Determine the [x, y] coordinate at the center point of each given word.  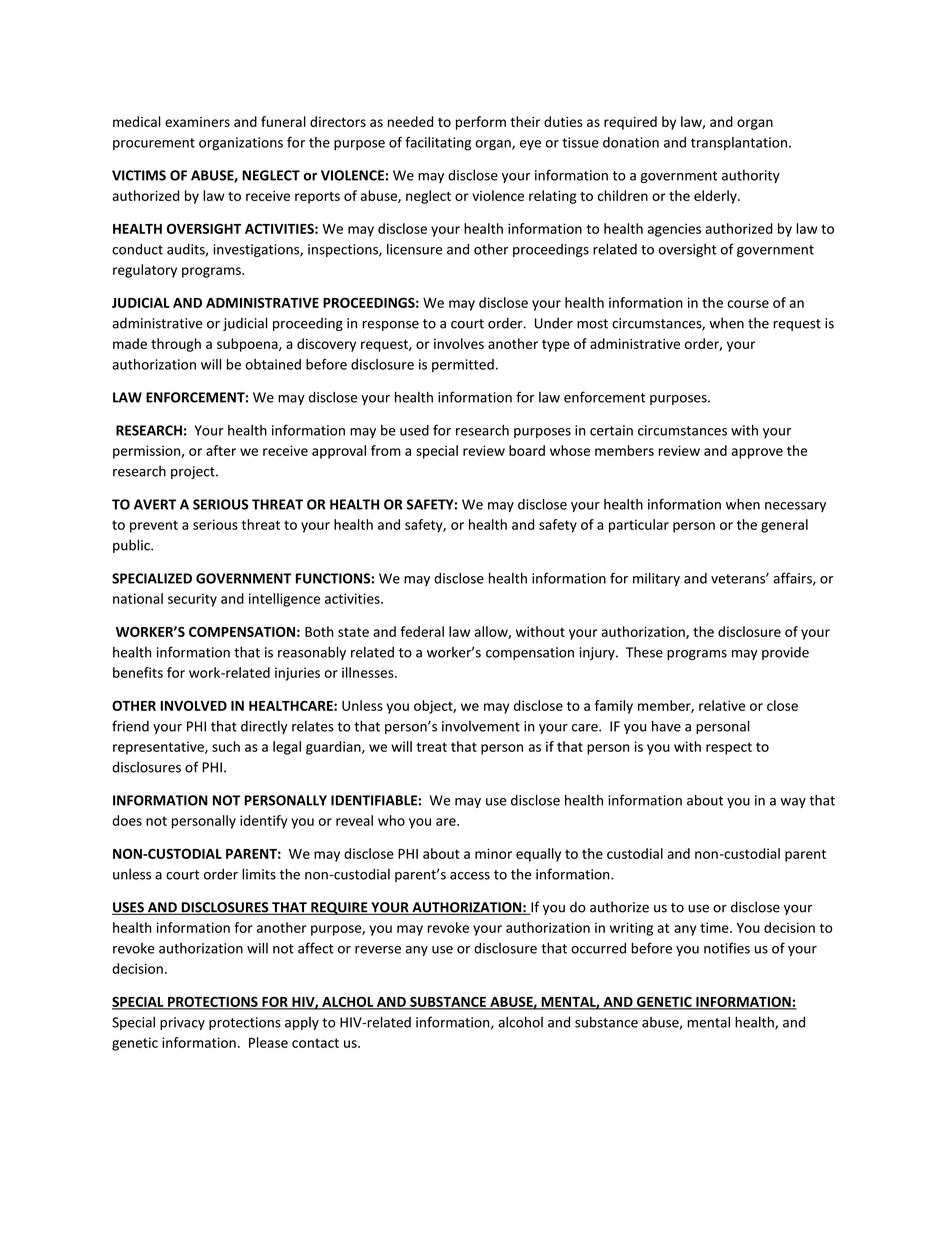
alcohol [520, 1022]
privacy [182, 1023]
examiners [197, 122]
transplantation [739, 143]
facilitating [438, 144]
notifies [727, 948]
